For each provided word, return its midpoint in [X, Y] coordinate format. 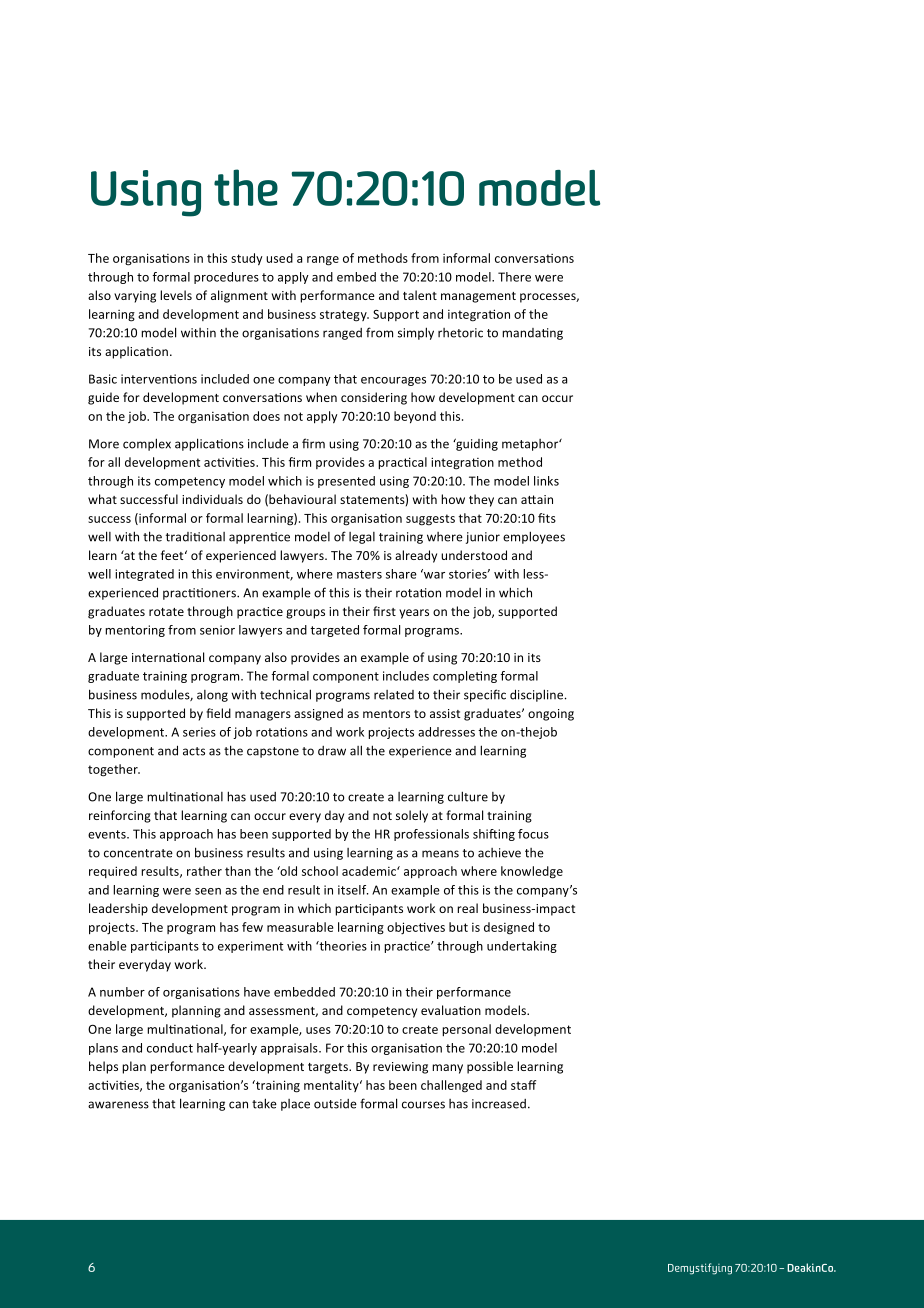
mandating [532, 334]
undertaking [522, 947]
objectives [416, 928]
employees [534, 537]
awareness [118, 1105]
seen [208, 891]
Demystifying [700, 1269]
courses [423, 1105]
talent [420, 295]
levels [176, 295]
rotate [166, 612]
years [414, 614]
